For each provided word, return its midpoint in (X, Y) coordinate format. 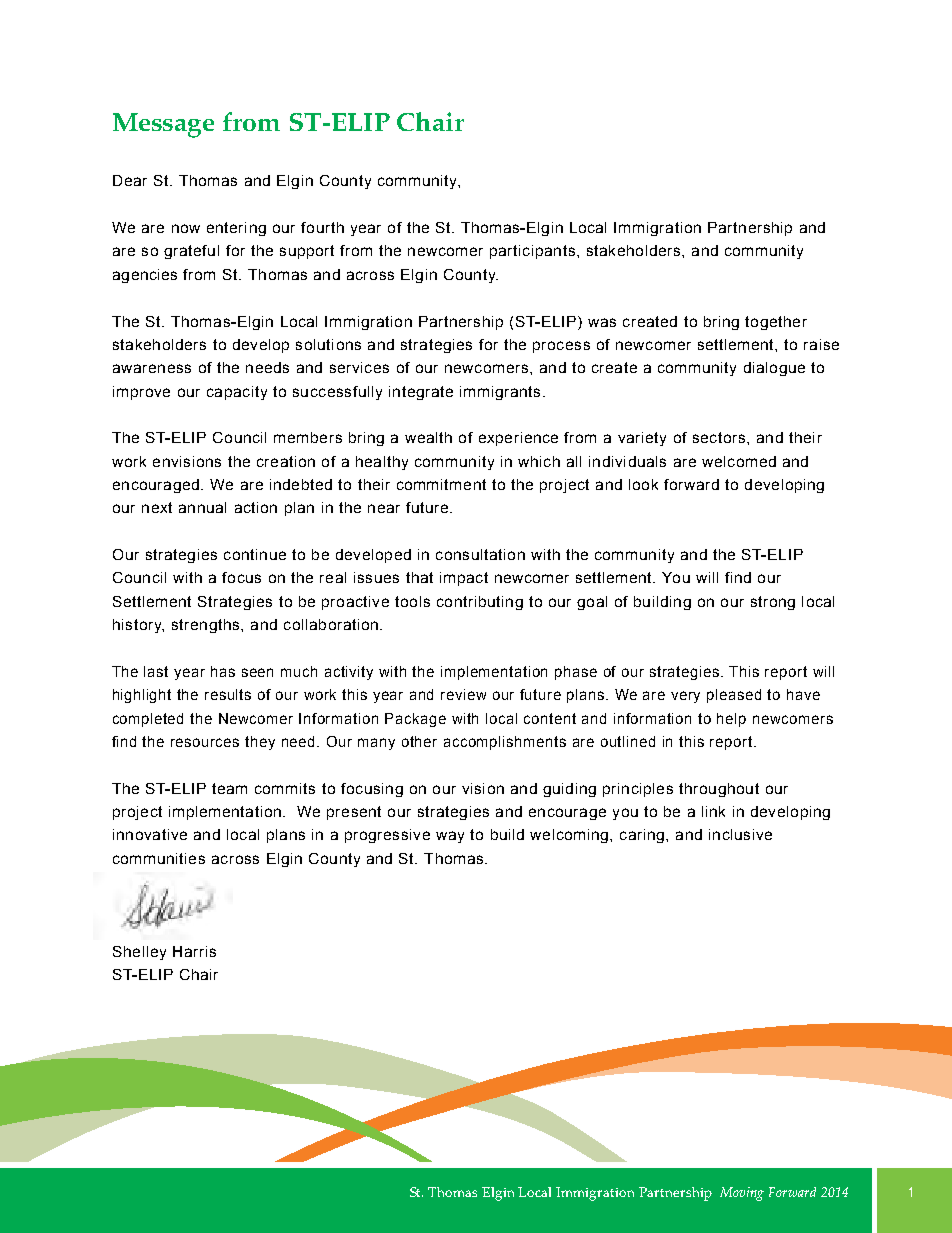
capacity (237, 393)
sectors (720, 437)
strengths (207, 626)
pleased (734, 696)
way (450, 837)
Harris (194, 951)
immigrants (500, 393)
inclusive (740, 834)
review (463, 694)
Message (163, 125)
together (776, 323)
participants (532, 252)
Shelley (139, 953)
